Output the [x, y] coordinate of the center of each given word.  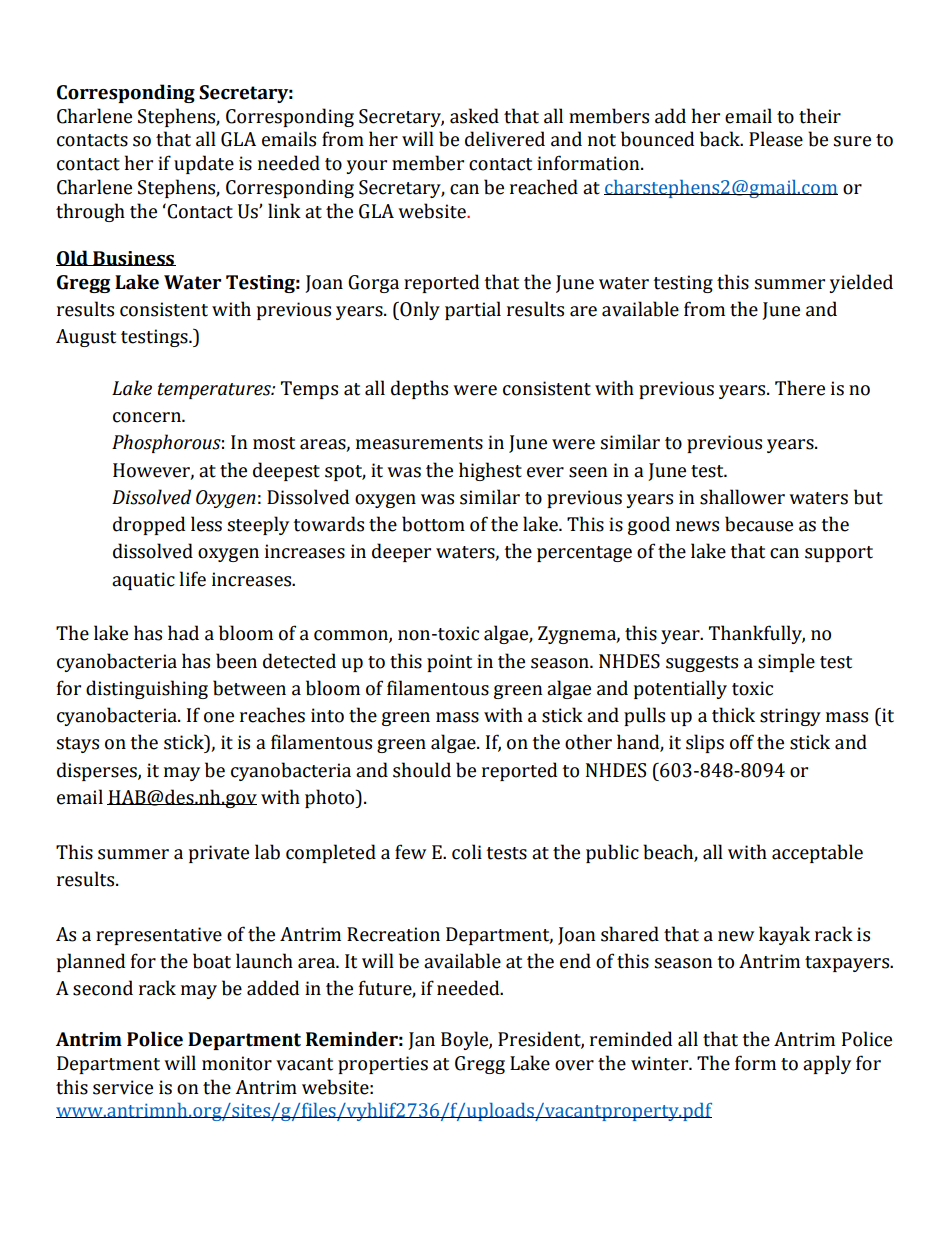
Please [776, 139]
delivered [505, 139]
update [204, 164]
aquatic [143, 581]
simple [786, 662]
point [449, 663]
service [123, 1087]
